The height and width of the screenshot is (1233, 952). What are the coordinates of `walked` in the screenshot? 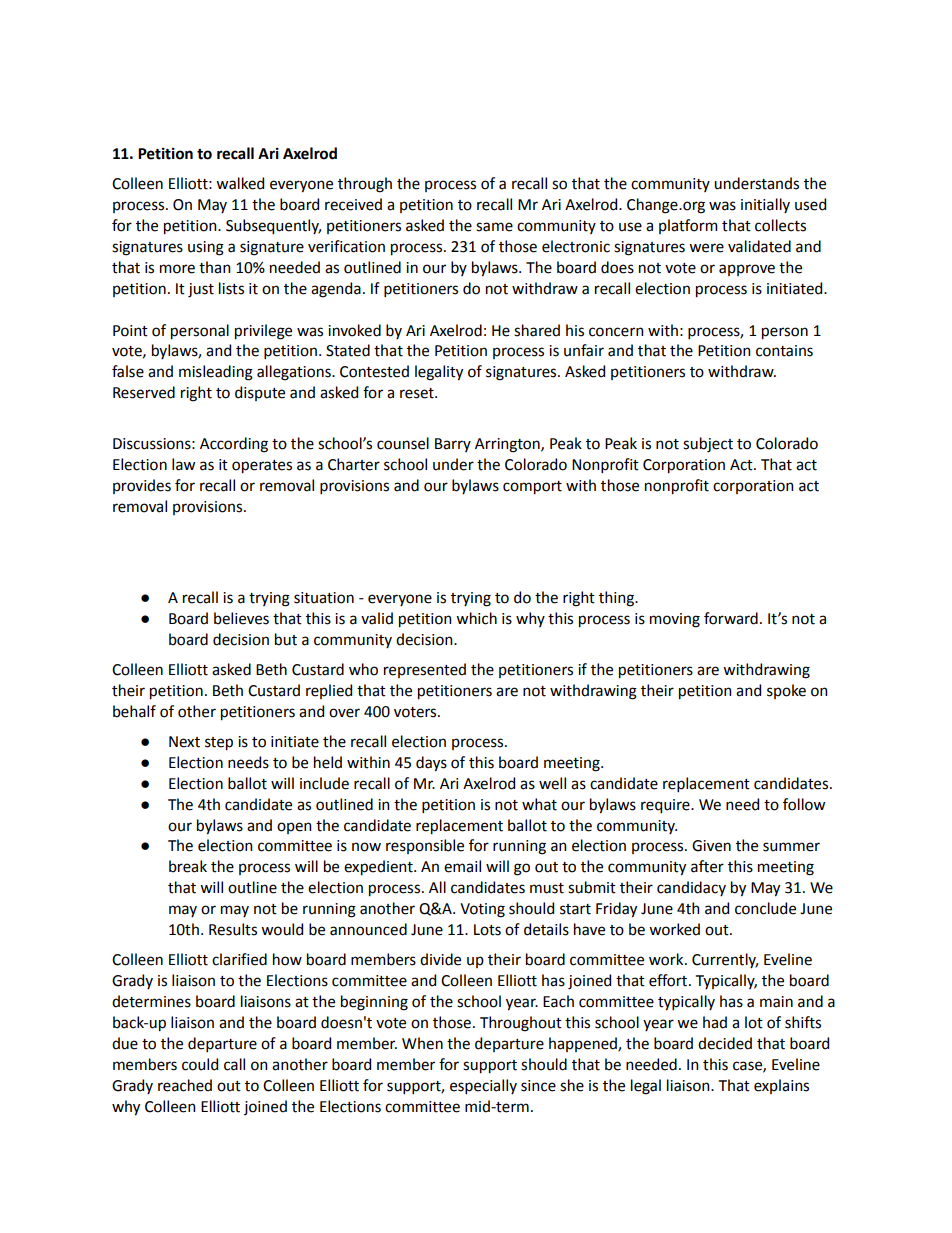 It's located at (240, 183).
